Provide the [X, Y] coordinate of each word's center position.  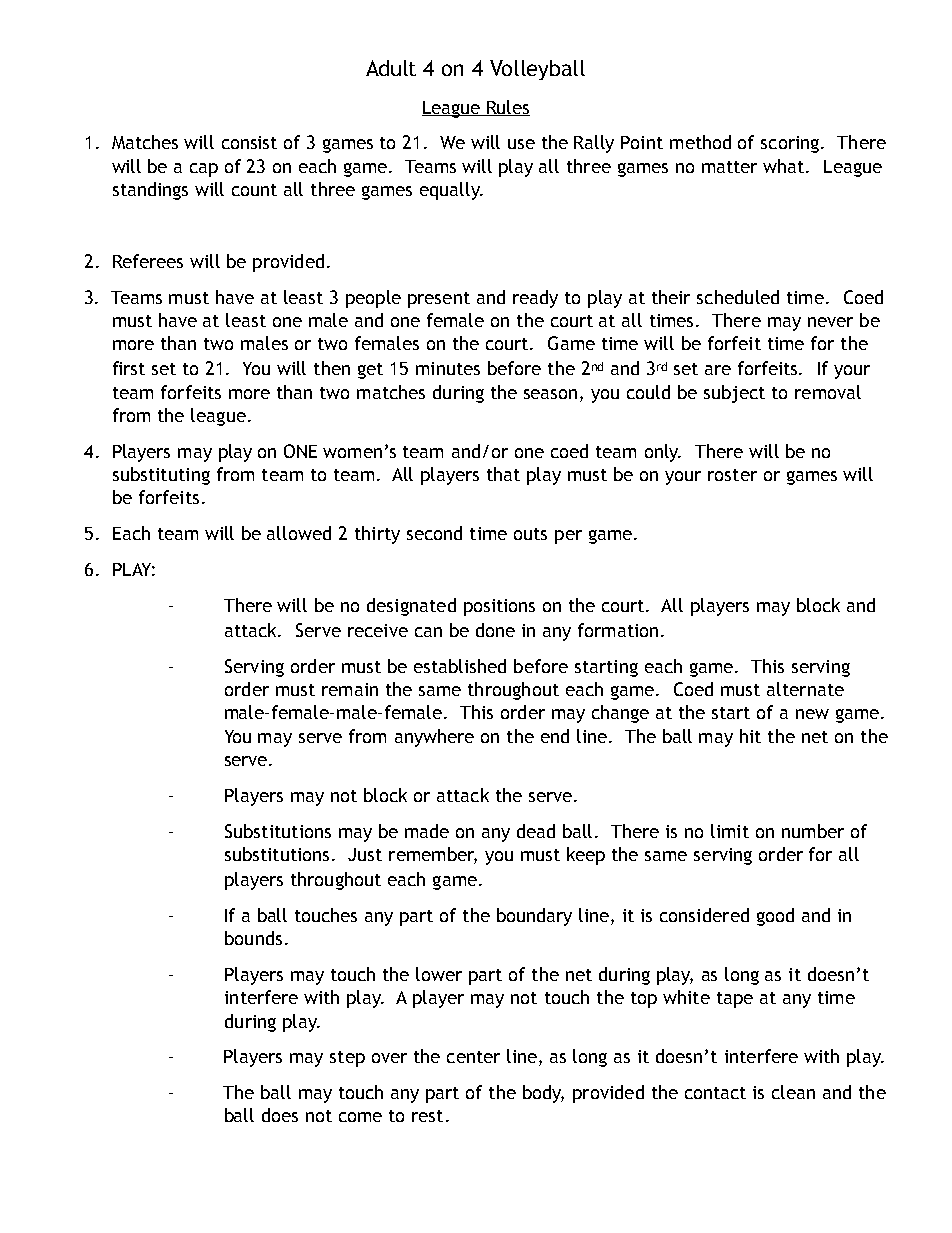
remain [350, 689]
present [439, 300]
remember [433, 855]
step [347, 1059]
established [460, 666]
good [775, 917]
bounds [253, 938]
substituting [161, 476]
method [700, 142]
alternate [805, 689]
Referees [148, 261]
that [503, 474]
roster [732, 475]
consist [249, 142]
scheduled [738, 297]
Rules [507, 108]
